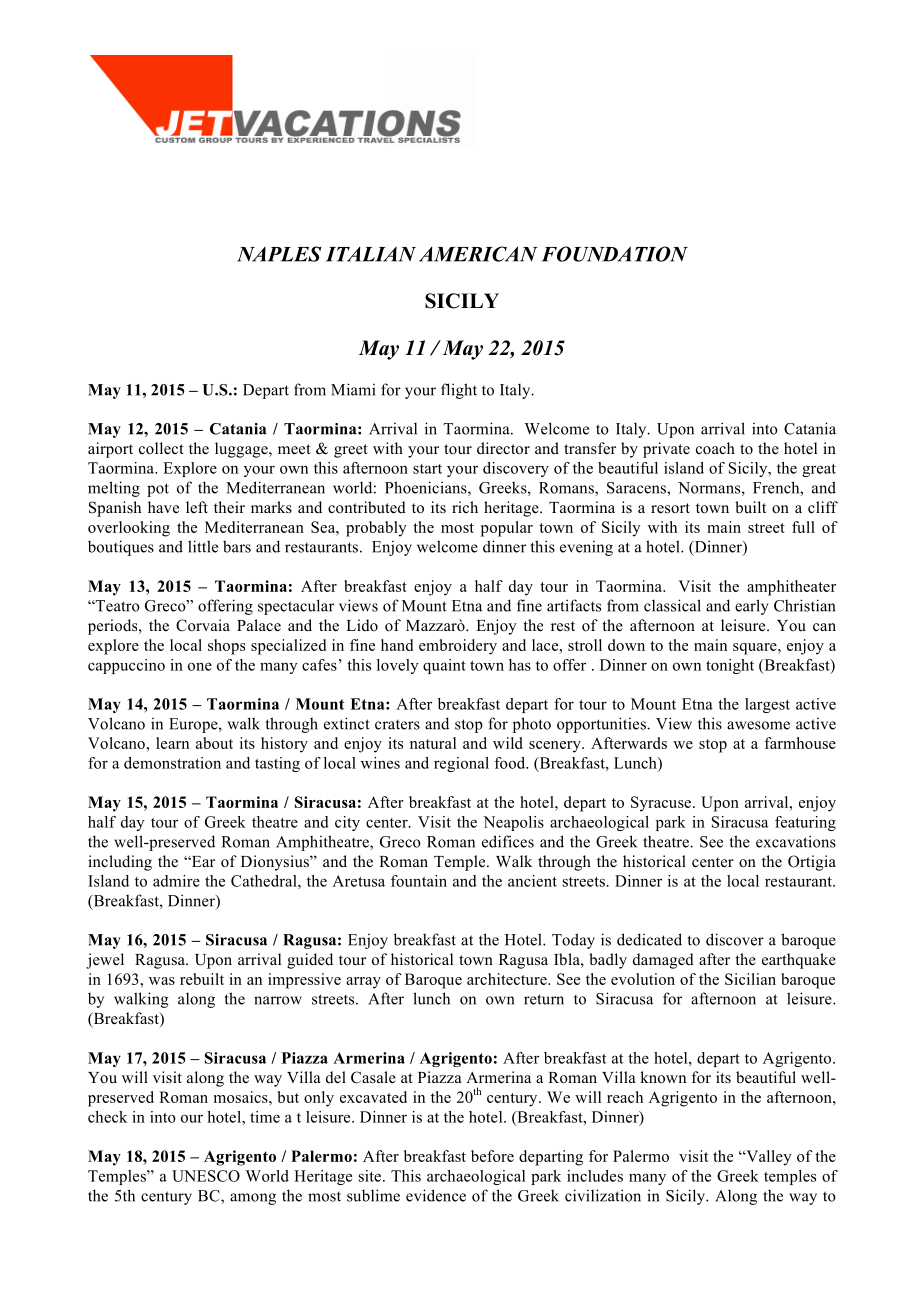 The image size is (924, 1307). I want to click on little, so click(203, 546).
